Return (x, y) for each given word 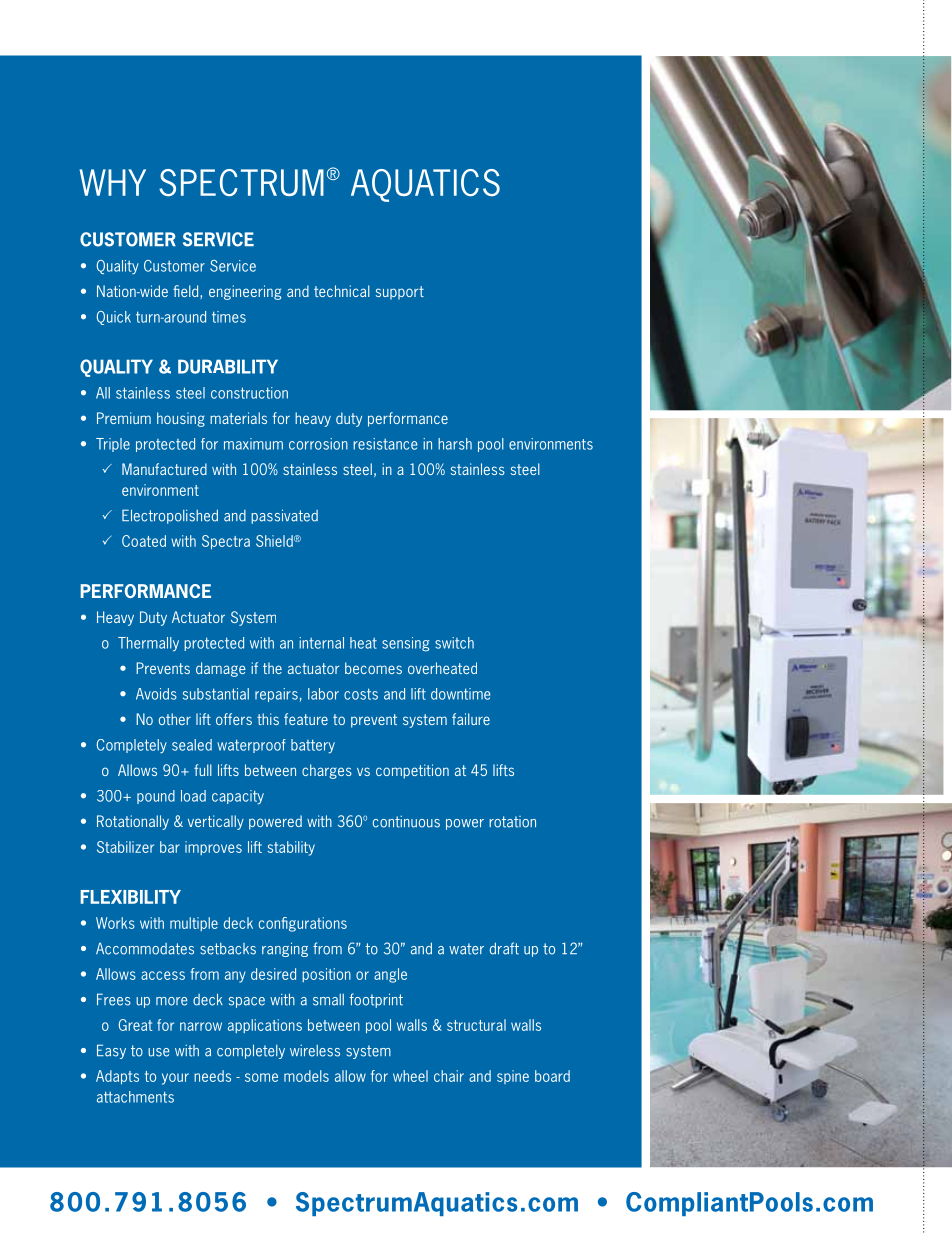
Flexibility (131, 897)
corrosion (318, 444)
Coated (144, 541)
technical (342, 291)
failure (471, 719)
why (113, 182)
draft (504, 948)
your (175, 1079)
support (400, 293)
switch (454, 643)
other (175, 719)
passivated (284, 516)
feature (306, 719)
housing (181, 419)
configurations (303, 924)
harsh (455, 444)
